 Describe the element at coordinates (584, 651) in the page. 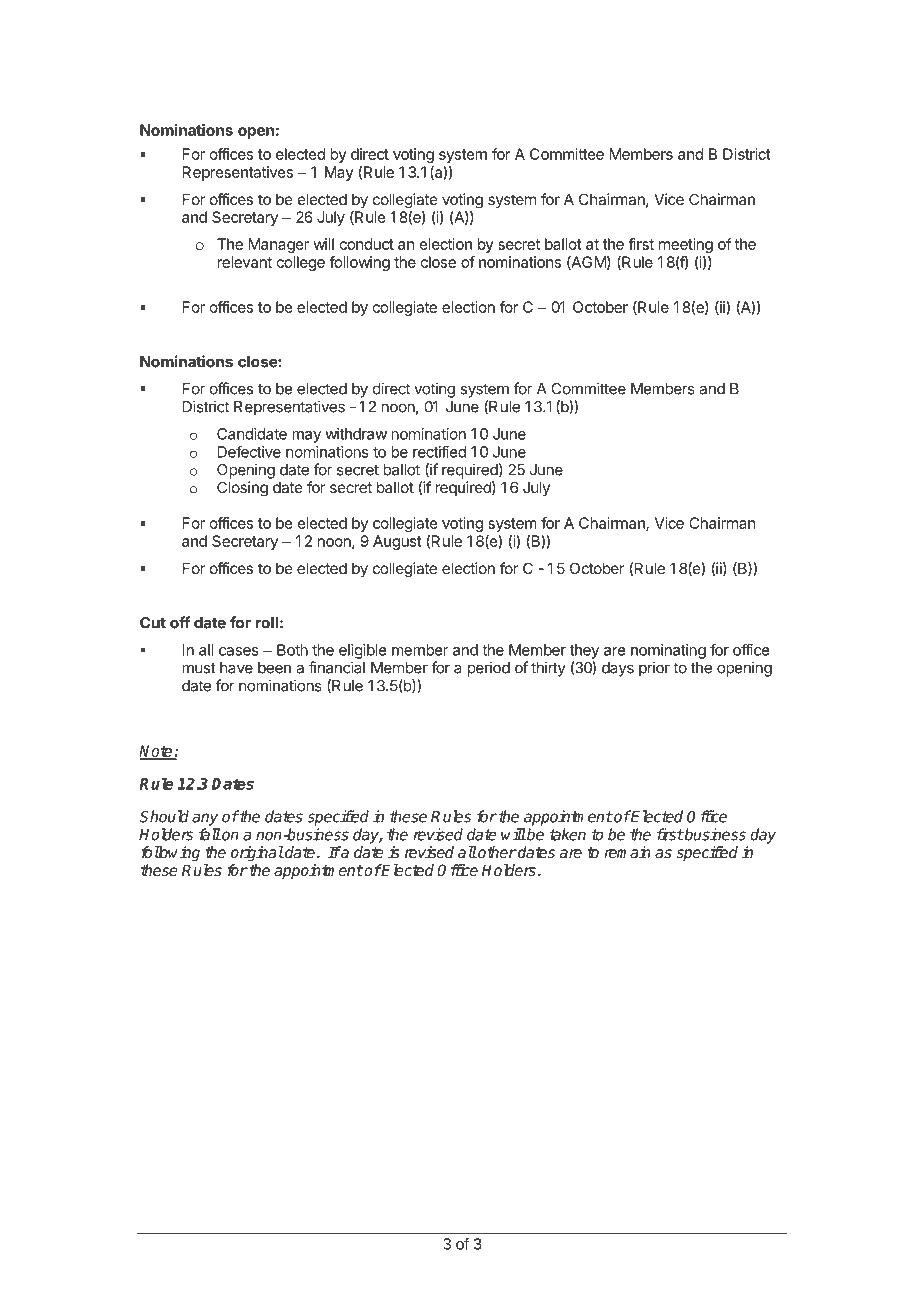

I see `they` at that location.
